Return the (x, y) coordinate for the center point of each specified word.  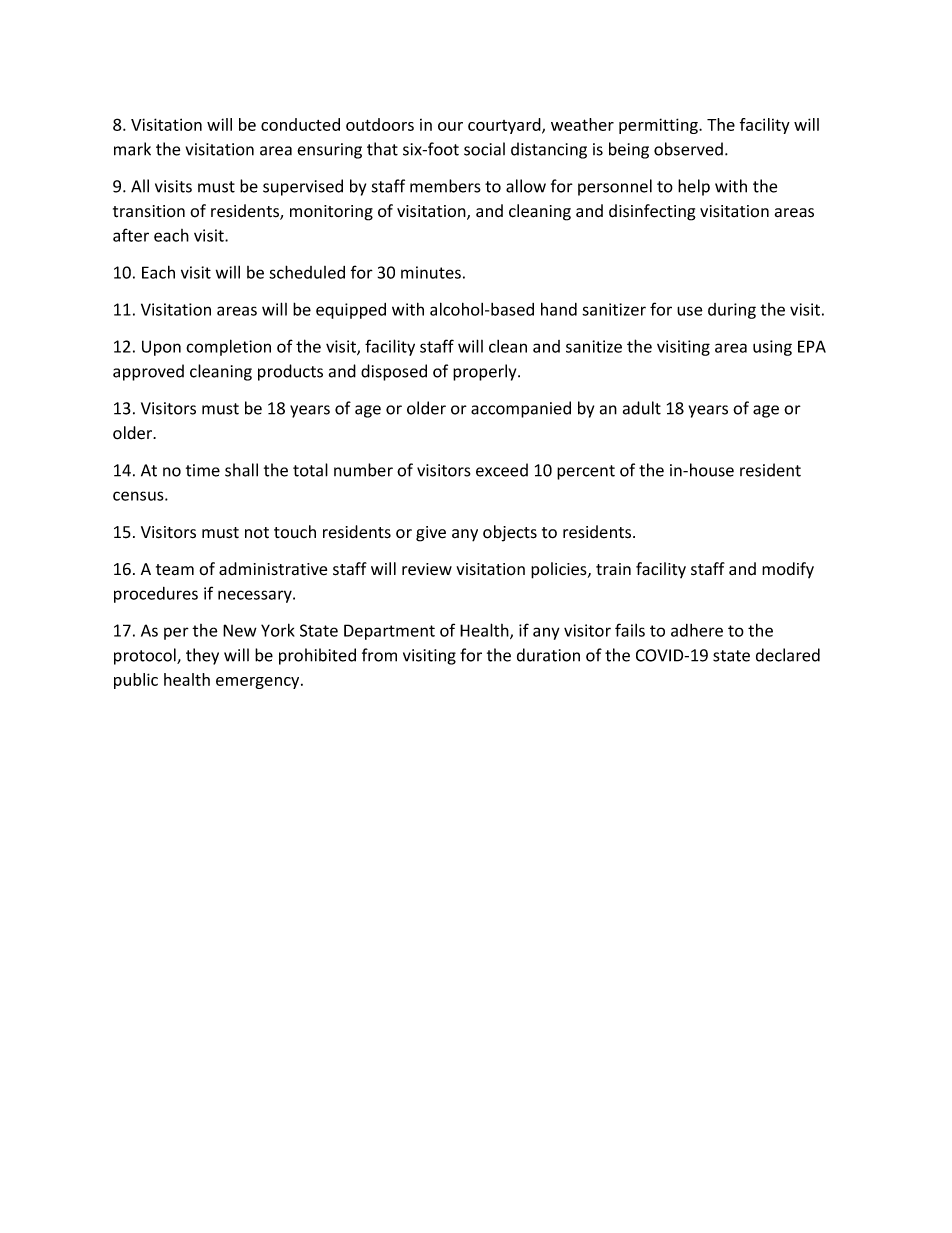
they (202, 656)
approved (148, 372)
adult (642, 408)
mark (132, 149)
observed (688, 149)
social (484, 149)
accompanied (521, 409)
